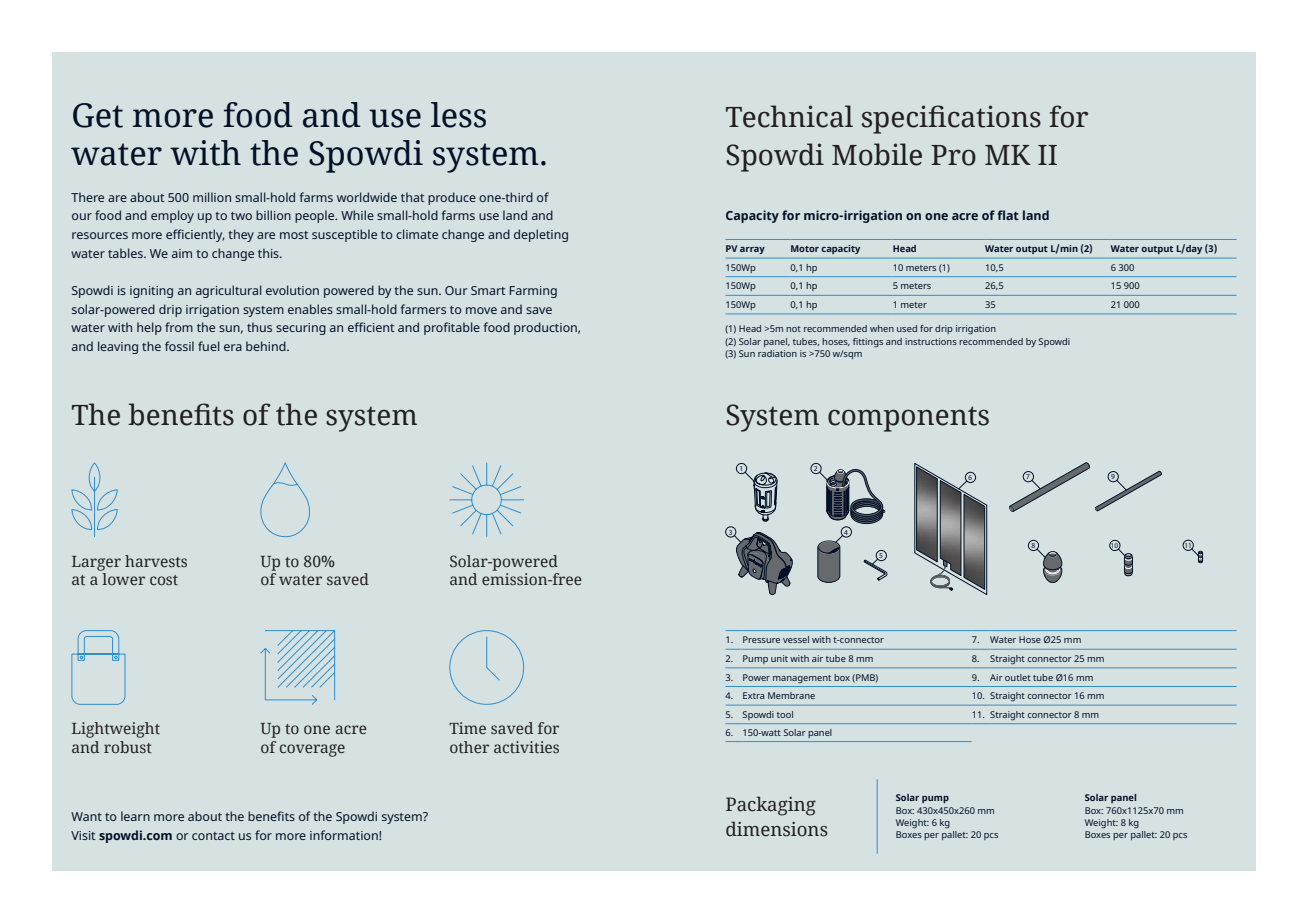 The width and height of the screenshot is (1308, 924). I want to click on Mobile, so click(877, 154).
